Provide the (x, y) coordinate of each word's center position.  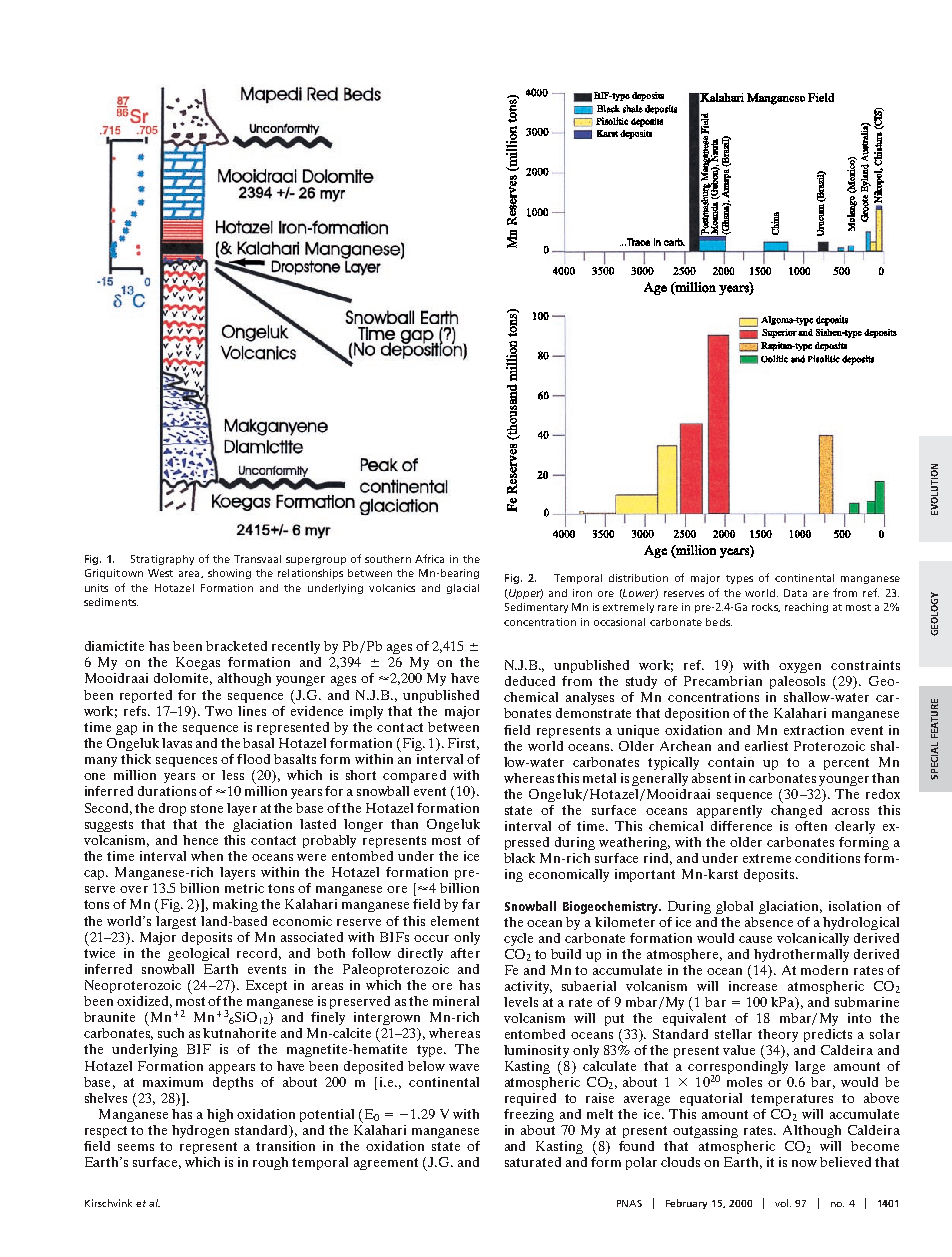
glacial (463, 589)
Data (795, 593)
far (471, 904)
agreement (386, 1164)
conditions (827, 858)
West (160, 573)
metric (244, 888)
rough (270, 1163)
